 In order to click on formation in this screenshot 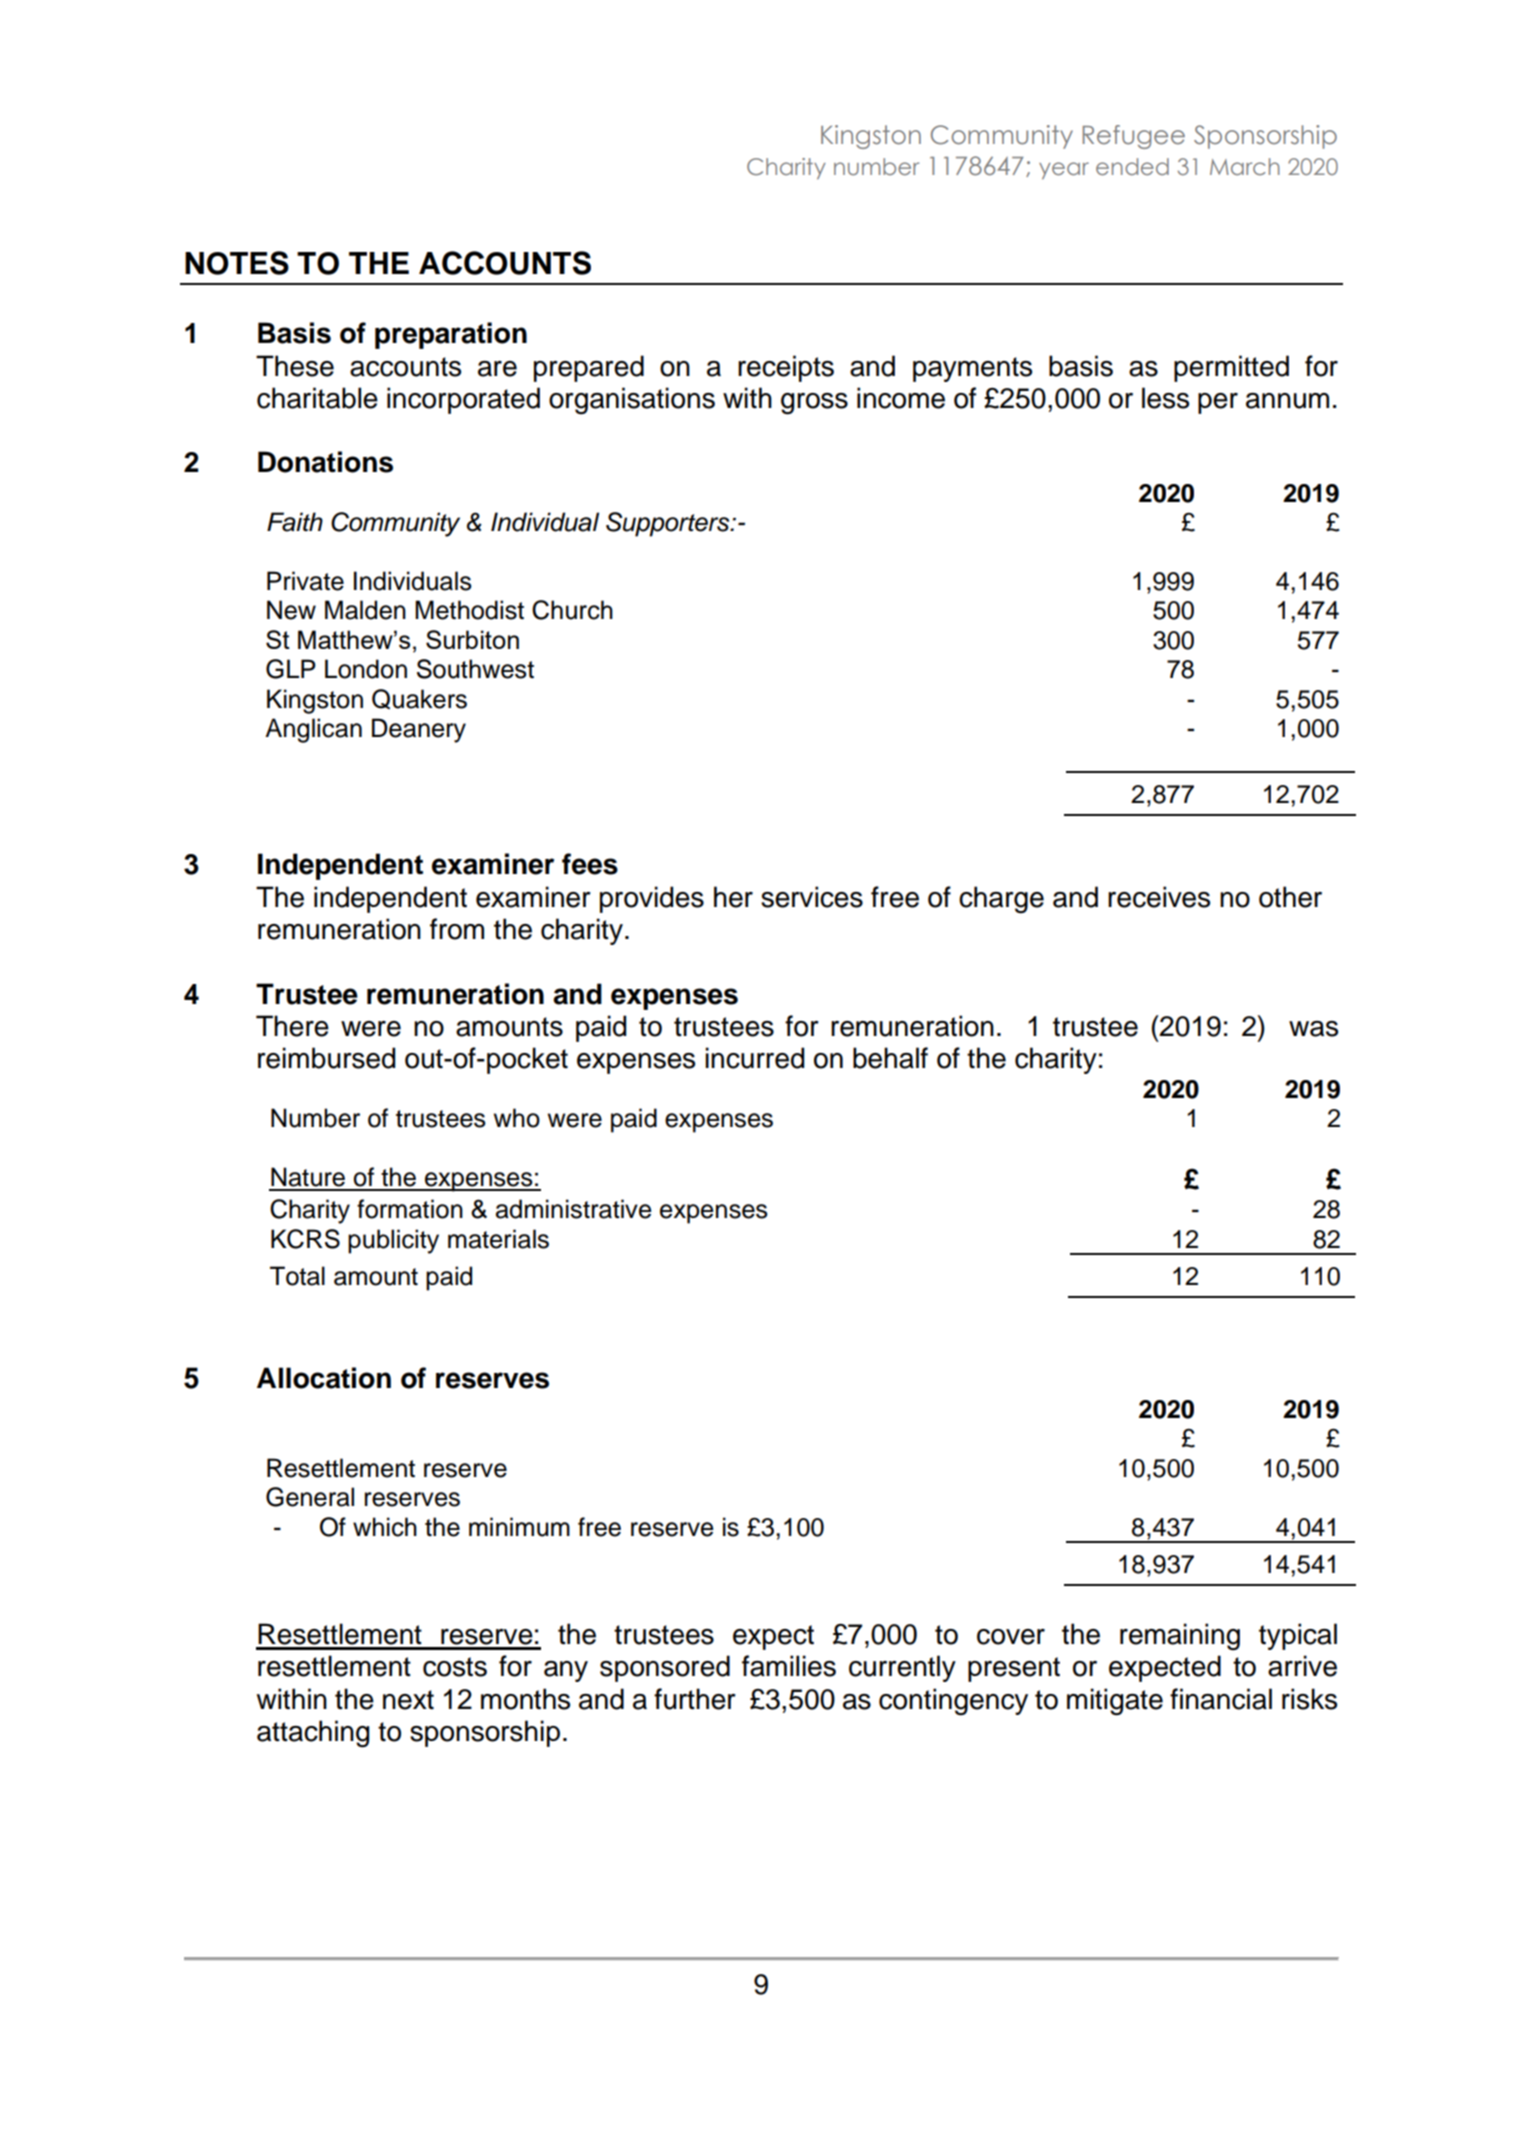, I will do `click(410, 1209)`.
